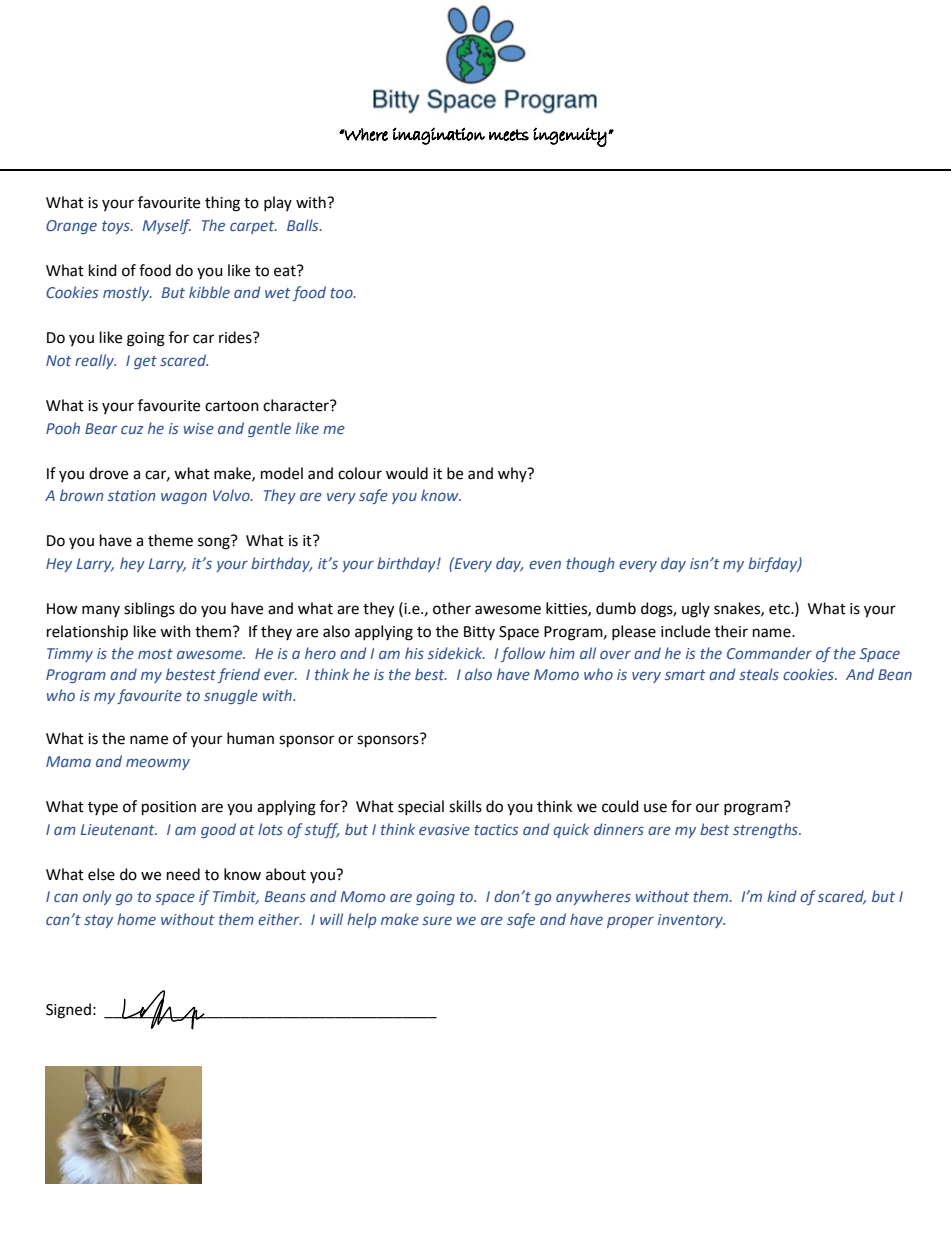 The width and height of the image is (952, 1233). What do you see at coordinates (570, 137) in the image?
I see `ingenuity` at bounding box center [570, 137].
